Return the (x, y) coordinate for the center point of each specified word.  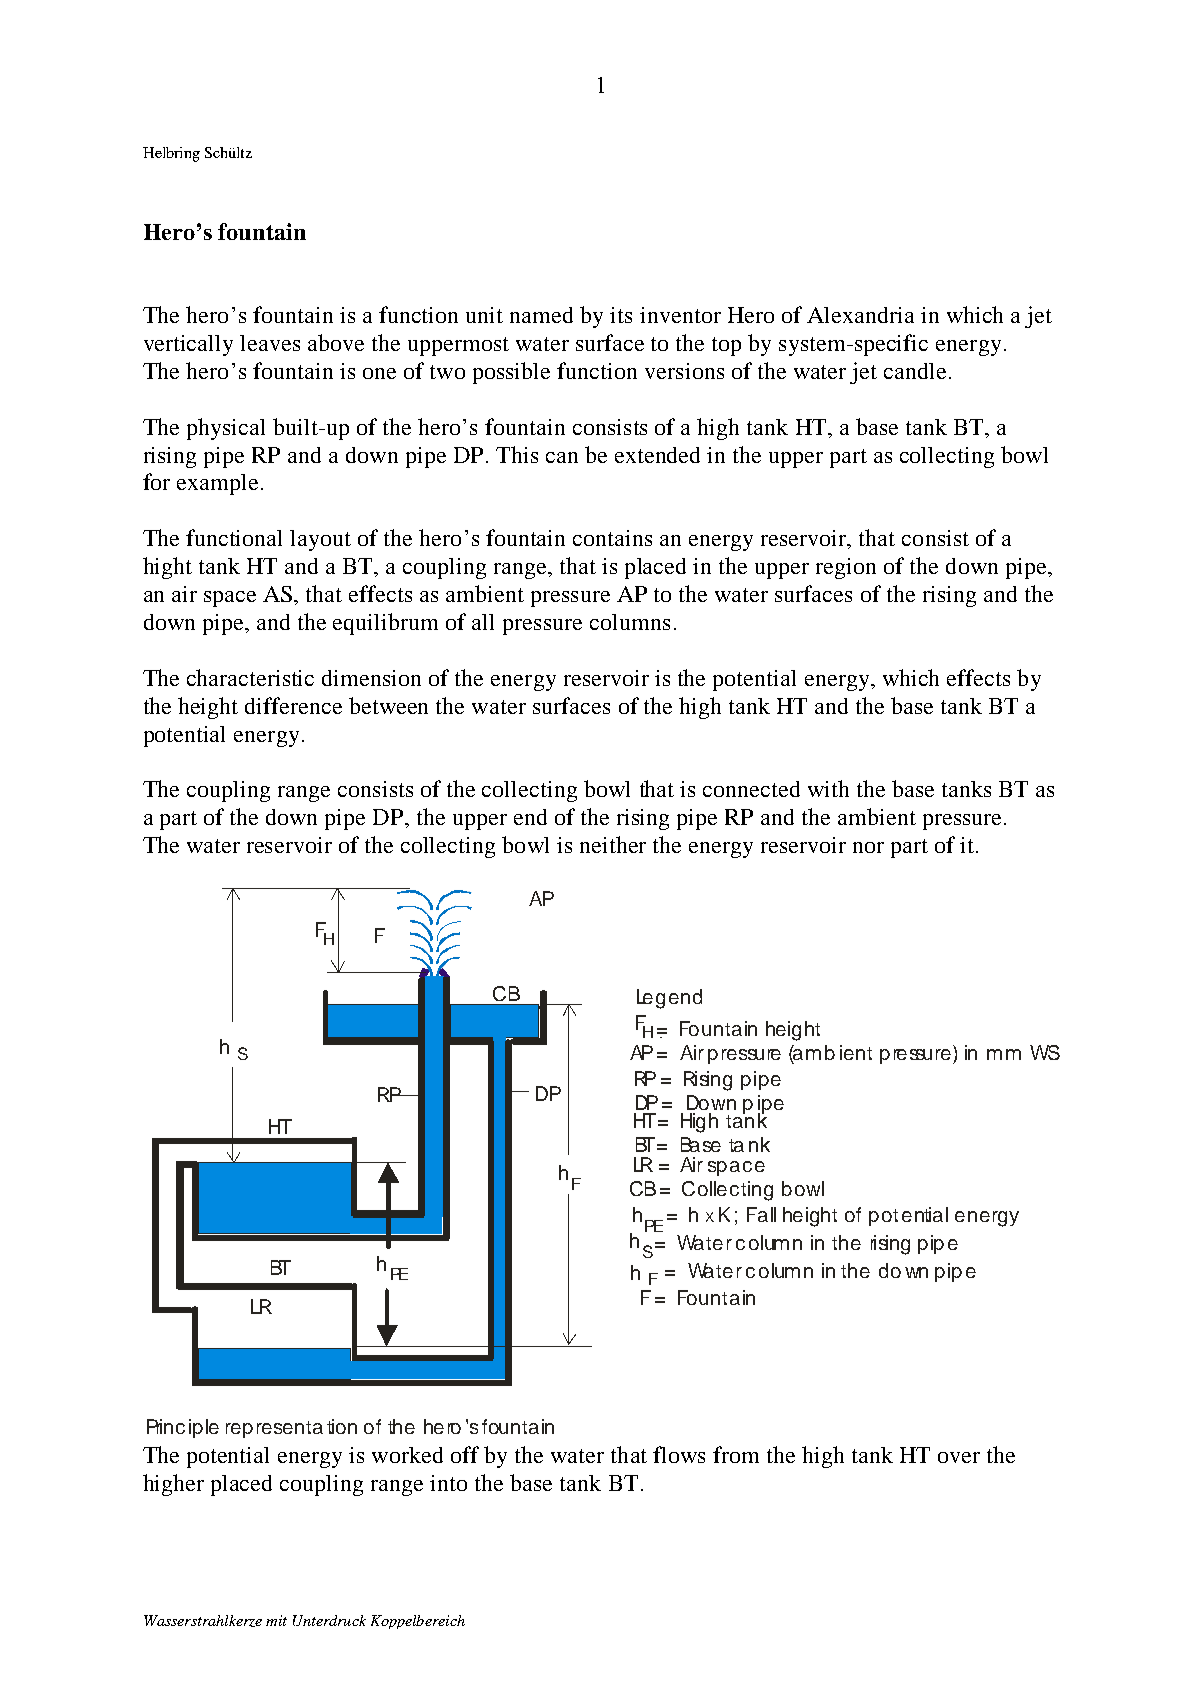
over (959, 1457)
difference (293, 705)
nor (868, 847)
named (541, 315)
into (448, 1483)
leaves (270, 343)
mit (276, 1620)
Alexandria (860, 315)
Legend (669, 999)
